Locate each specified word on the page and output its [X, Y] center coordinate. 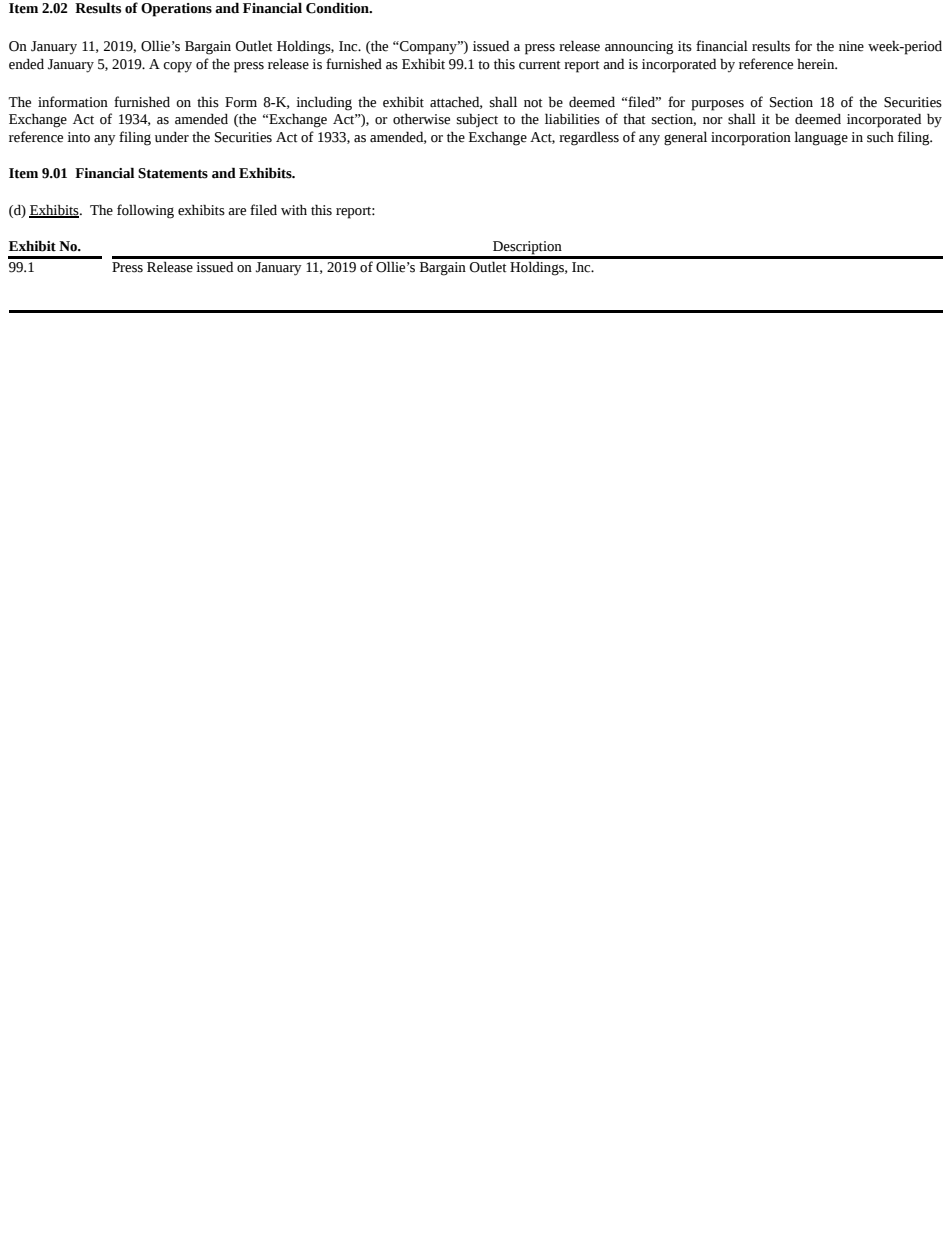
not [533, 103]
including [324, 103]
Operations [176, 10]
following [145, 211]
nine [851, 46]
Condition [338, 8]
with [294, 210]
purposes [717, 105]
